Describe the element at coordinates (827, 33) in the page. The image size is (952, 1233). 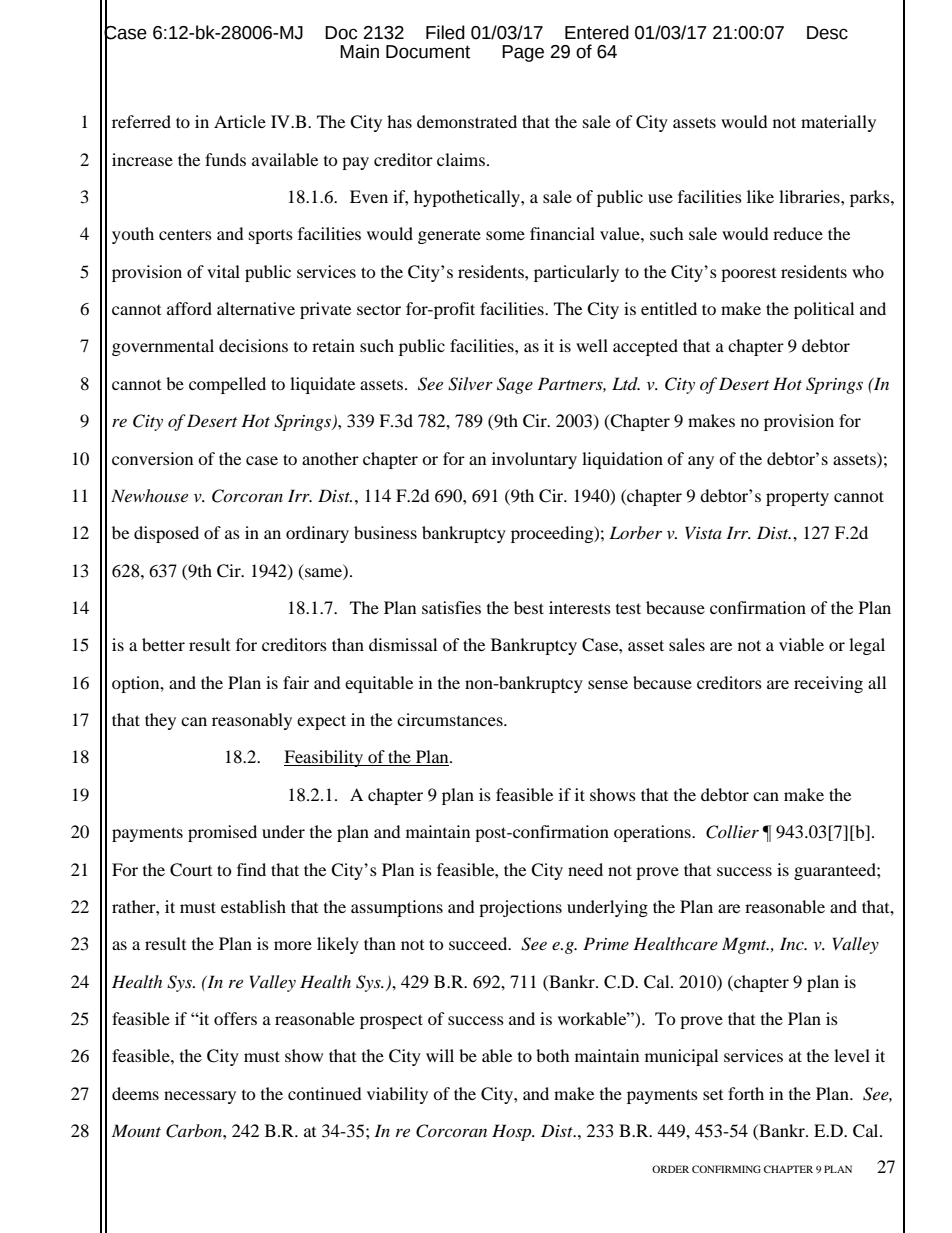
I see `Desc` at that location.
